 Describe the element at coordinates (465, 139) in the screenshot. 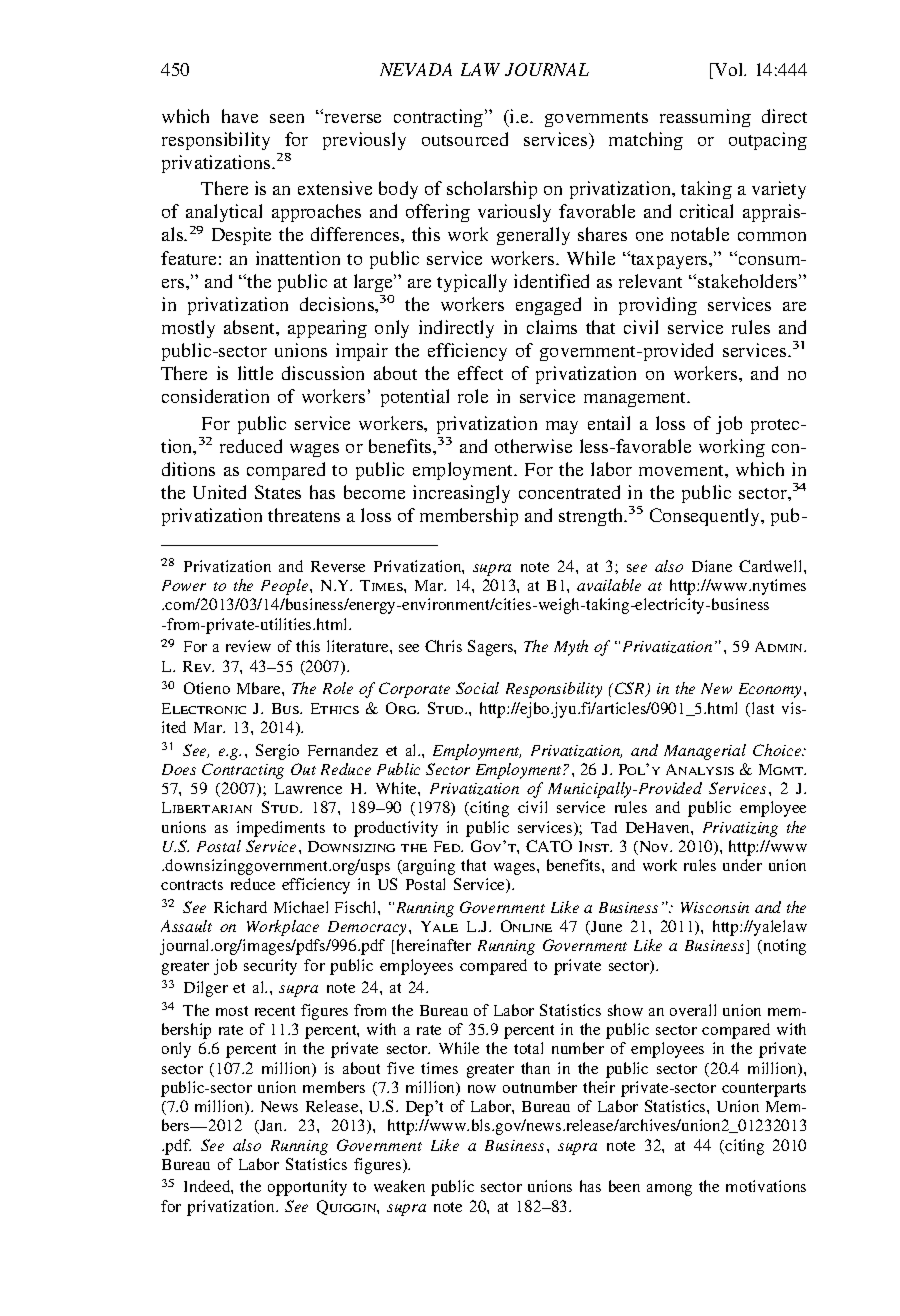

I see `outsourced` at that location.
